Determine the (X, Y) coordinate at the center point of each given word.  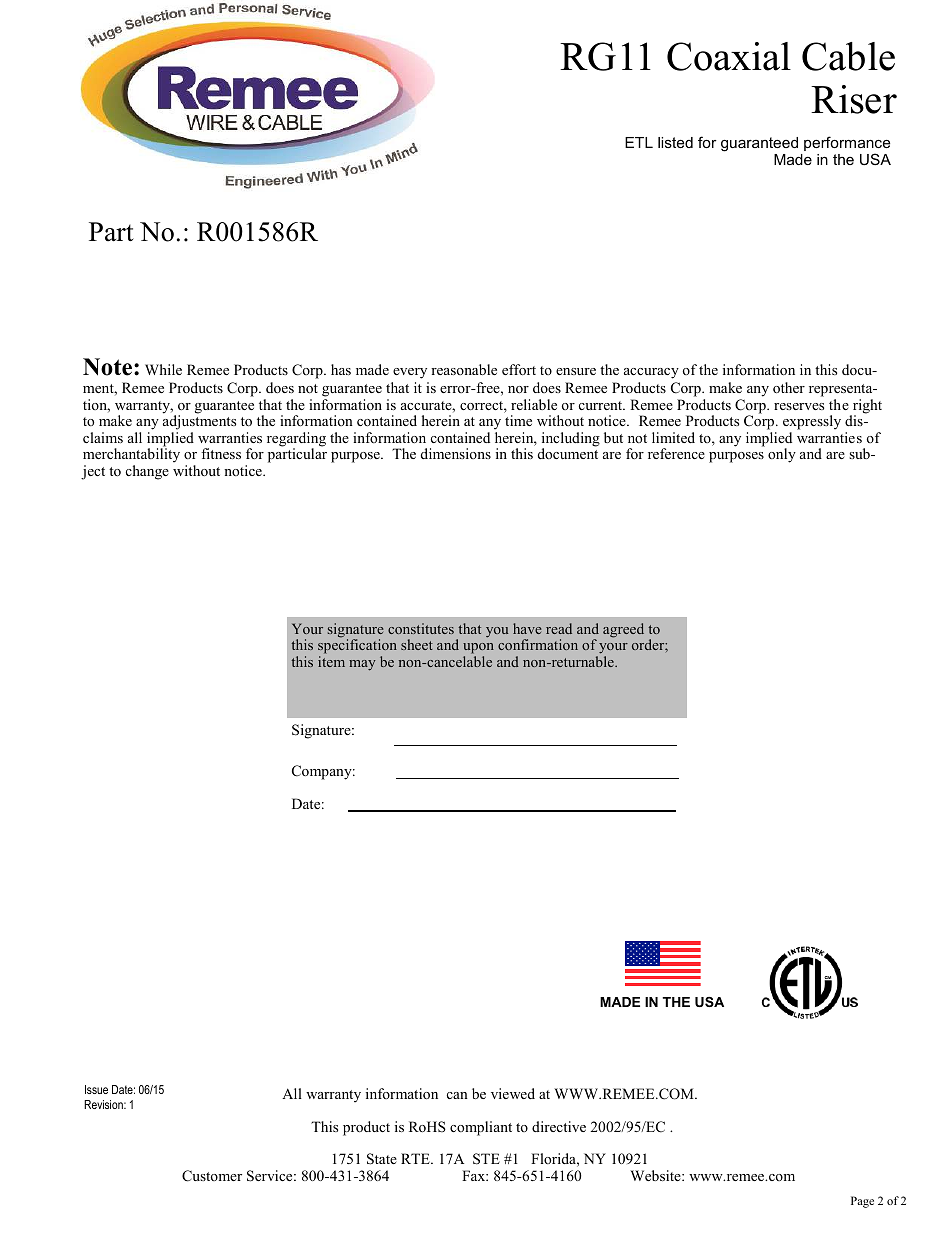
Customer (212, 1176)
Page (862, 1202)
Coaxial (729, 56)
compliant (481, 1128)
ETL (639, 142)
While (163, 369)
